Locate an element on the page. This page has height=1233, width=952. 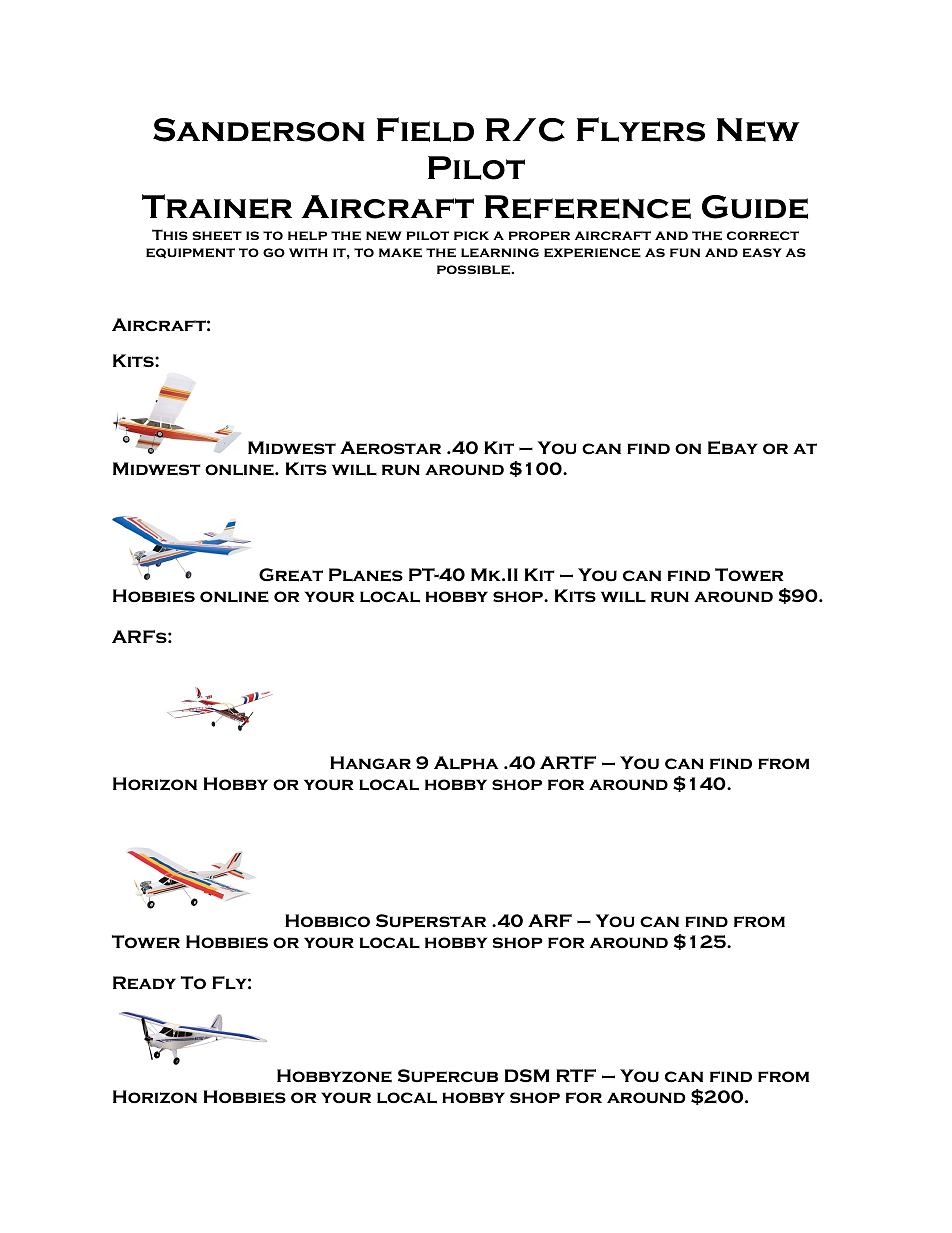
Ebay is located at coordinates (733, 448).
